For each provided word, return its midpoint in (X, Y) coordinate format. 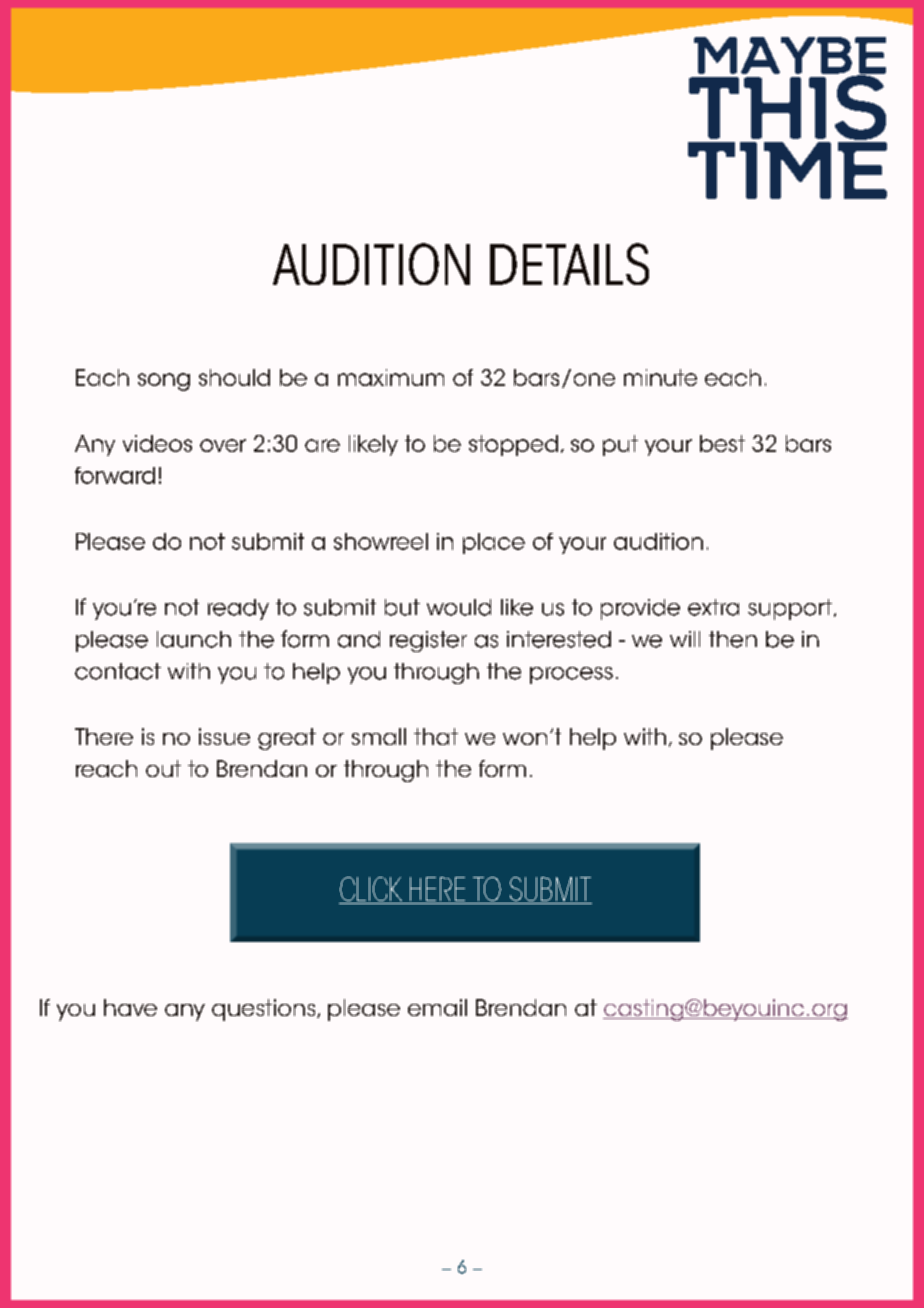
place (494, 543)
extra (713, 607)
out (163, 768)
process (571, 675)
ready (238, 609)
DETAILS (569, 264)
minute (660, 377)
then (733, 639)
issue (224, 736)
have (130, 1007)
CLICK (371, 889)
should (234, 377)
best (722, 443)
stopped (513, 445)
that (436, 736)
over (223, 445)
